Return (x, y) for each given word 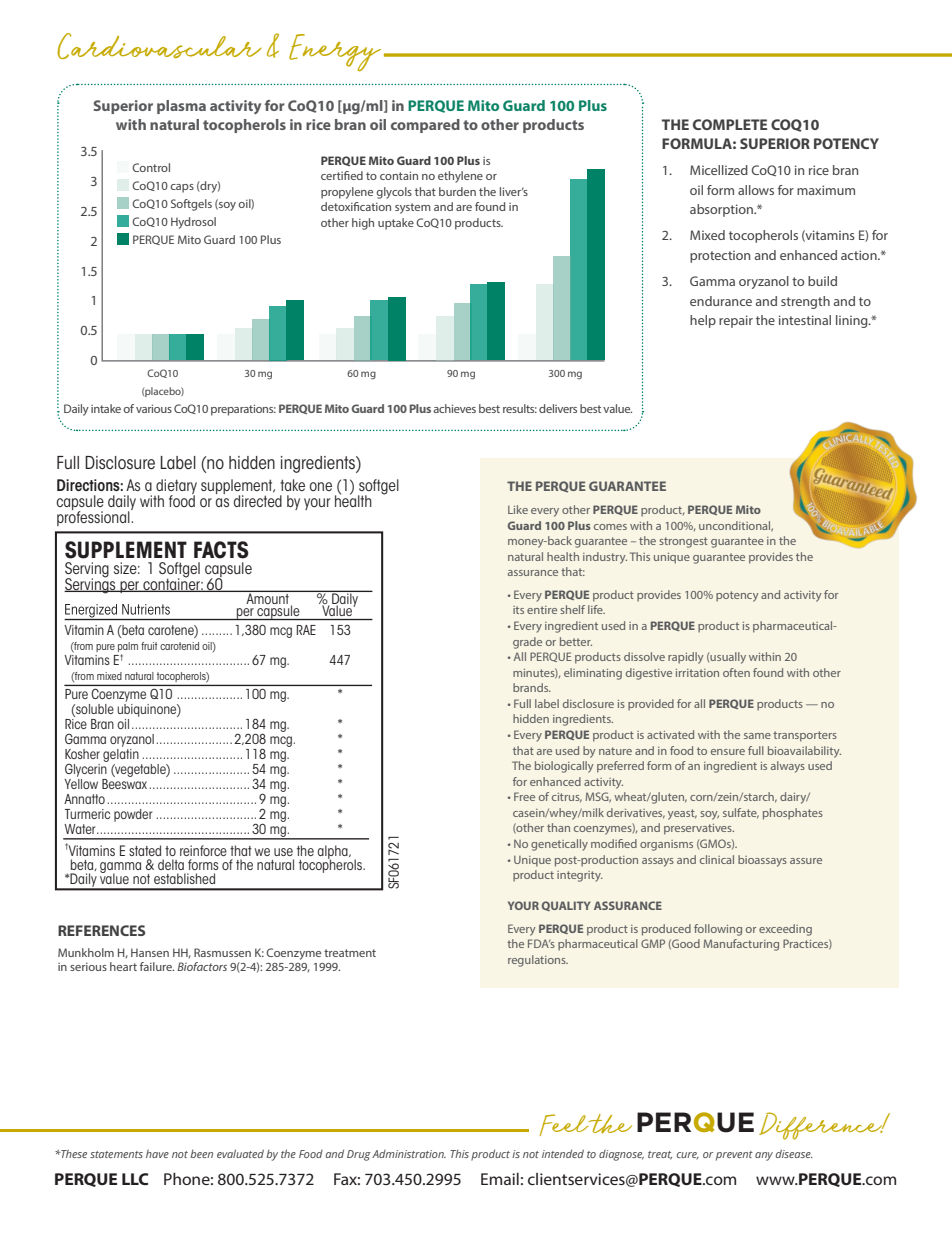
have (157, 1154)
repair (736, 321)
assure (806, 861)
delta (171, 864)
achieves (454, 408)
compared (425, 126)
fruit (149, 646)
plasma (181, 107)
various (154, 408)
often (736, 672)
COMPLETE (730, 124)
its (518, 610)
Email (500, 1179)
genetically (559, 845)
